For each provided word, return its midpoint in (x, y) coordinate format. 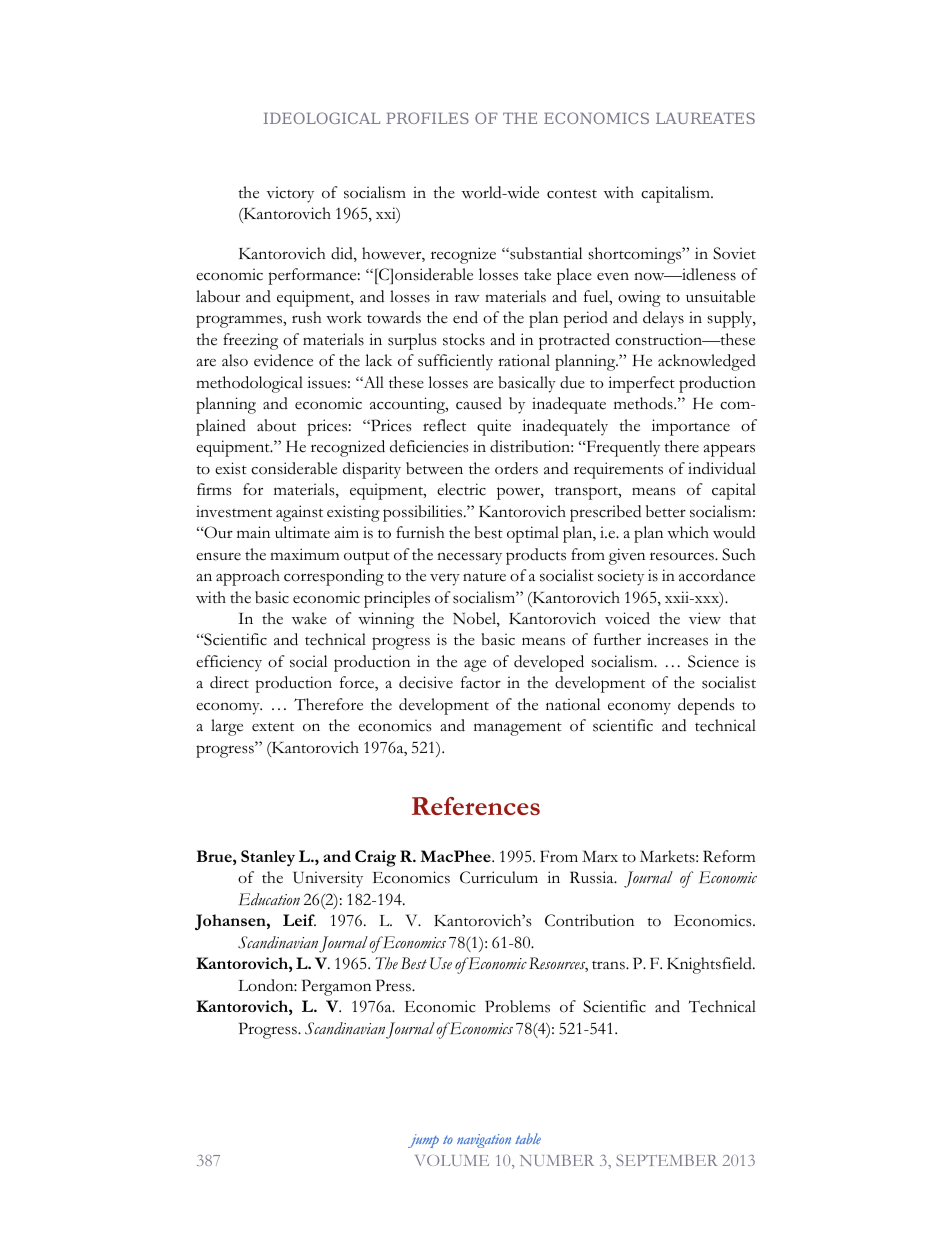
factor (481, 682)
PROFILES (427, 118)
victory (290, 194)
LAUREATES (705, 118)
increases (677, 639)
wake (309, 618)
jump (423, 1141)
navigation (484, 1141)
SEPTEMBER (666, 1160)
